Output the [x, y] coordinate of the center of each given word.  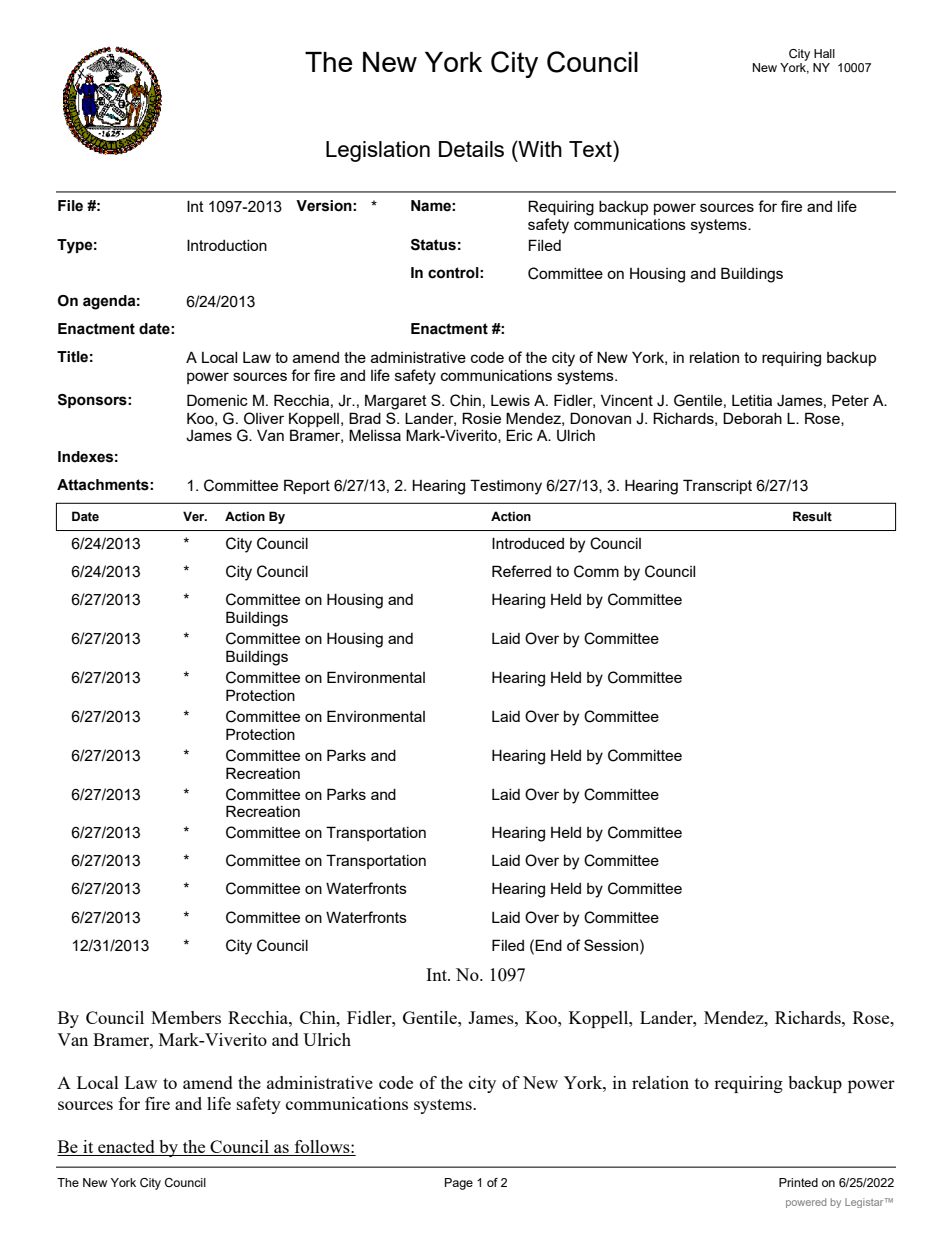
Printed [798, 1182]
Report [307, 486]
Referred [521, 571]
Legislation [378, 151]
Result [812, 516]
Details [471, 149]
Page [459, 1184]
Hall [824, 53]
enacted [126, 1148]
